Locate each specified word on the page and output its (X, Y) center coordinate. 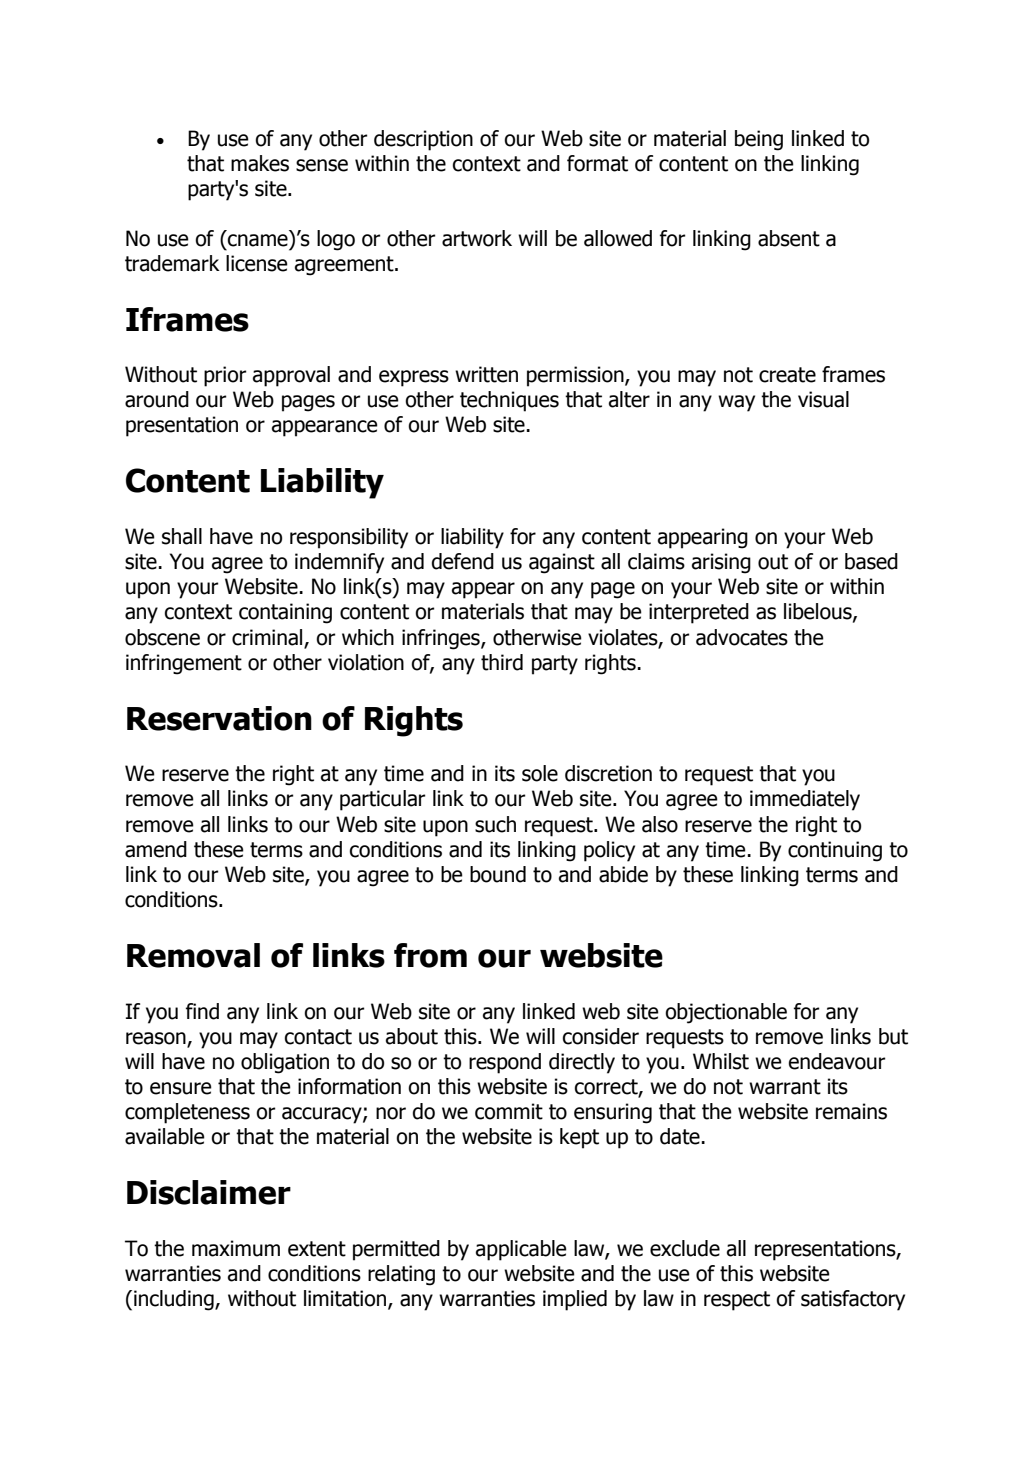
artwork (477, 238)
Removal (193, 955)
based (871, 561)
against (562, 563)
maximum (236, 1248)
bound (498, 874)
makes (260, 163)
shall (182, 536)
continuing (835, 851)
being (759, 140)
